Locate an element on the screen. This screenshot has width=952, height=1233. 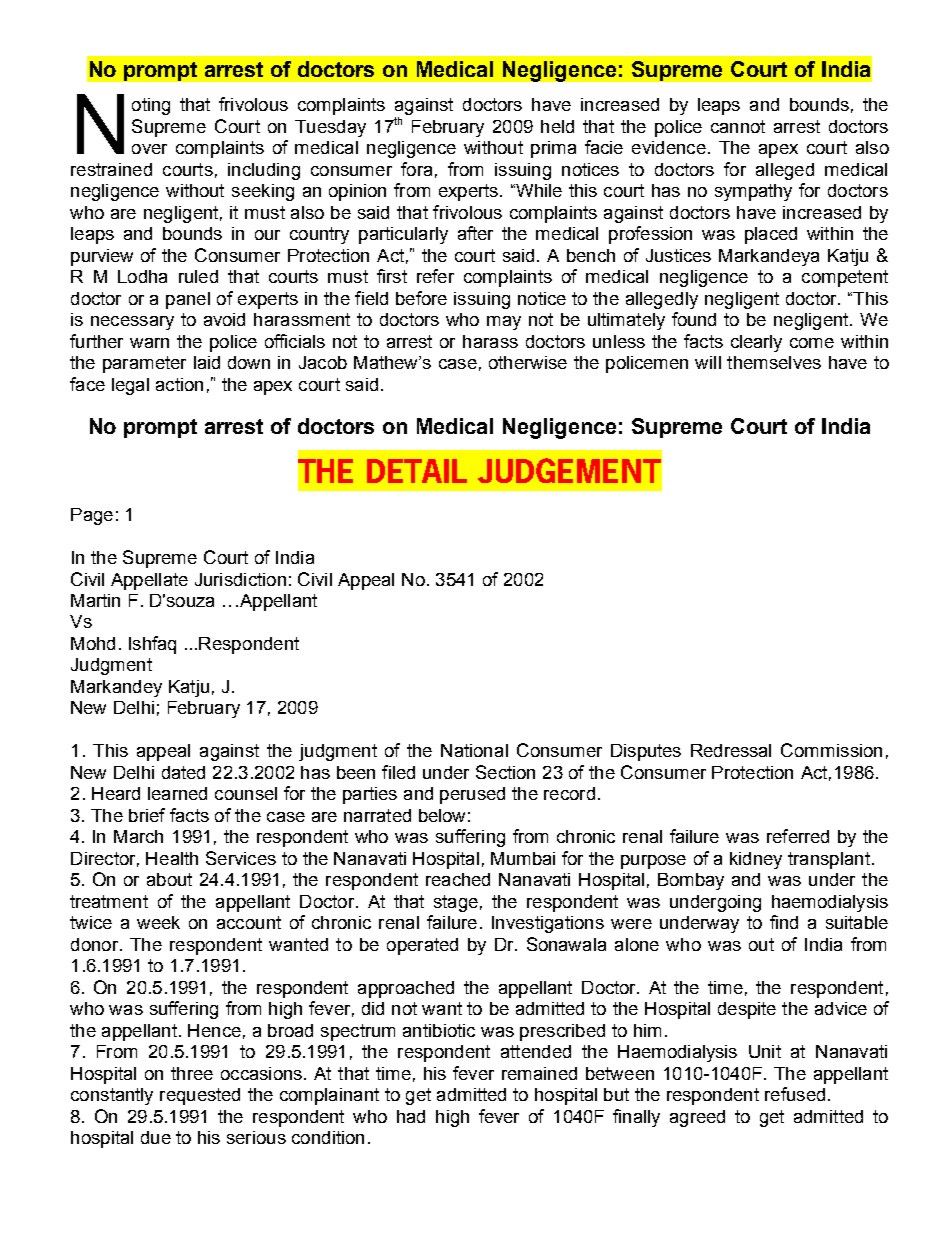
DETAIL is located at coordinates (417, 471).
